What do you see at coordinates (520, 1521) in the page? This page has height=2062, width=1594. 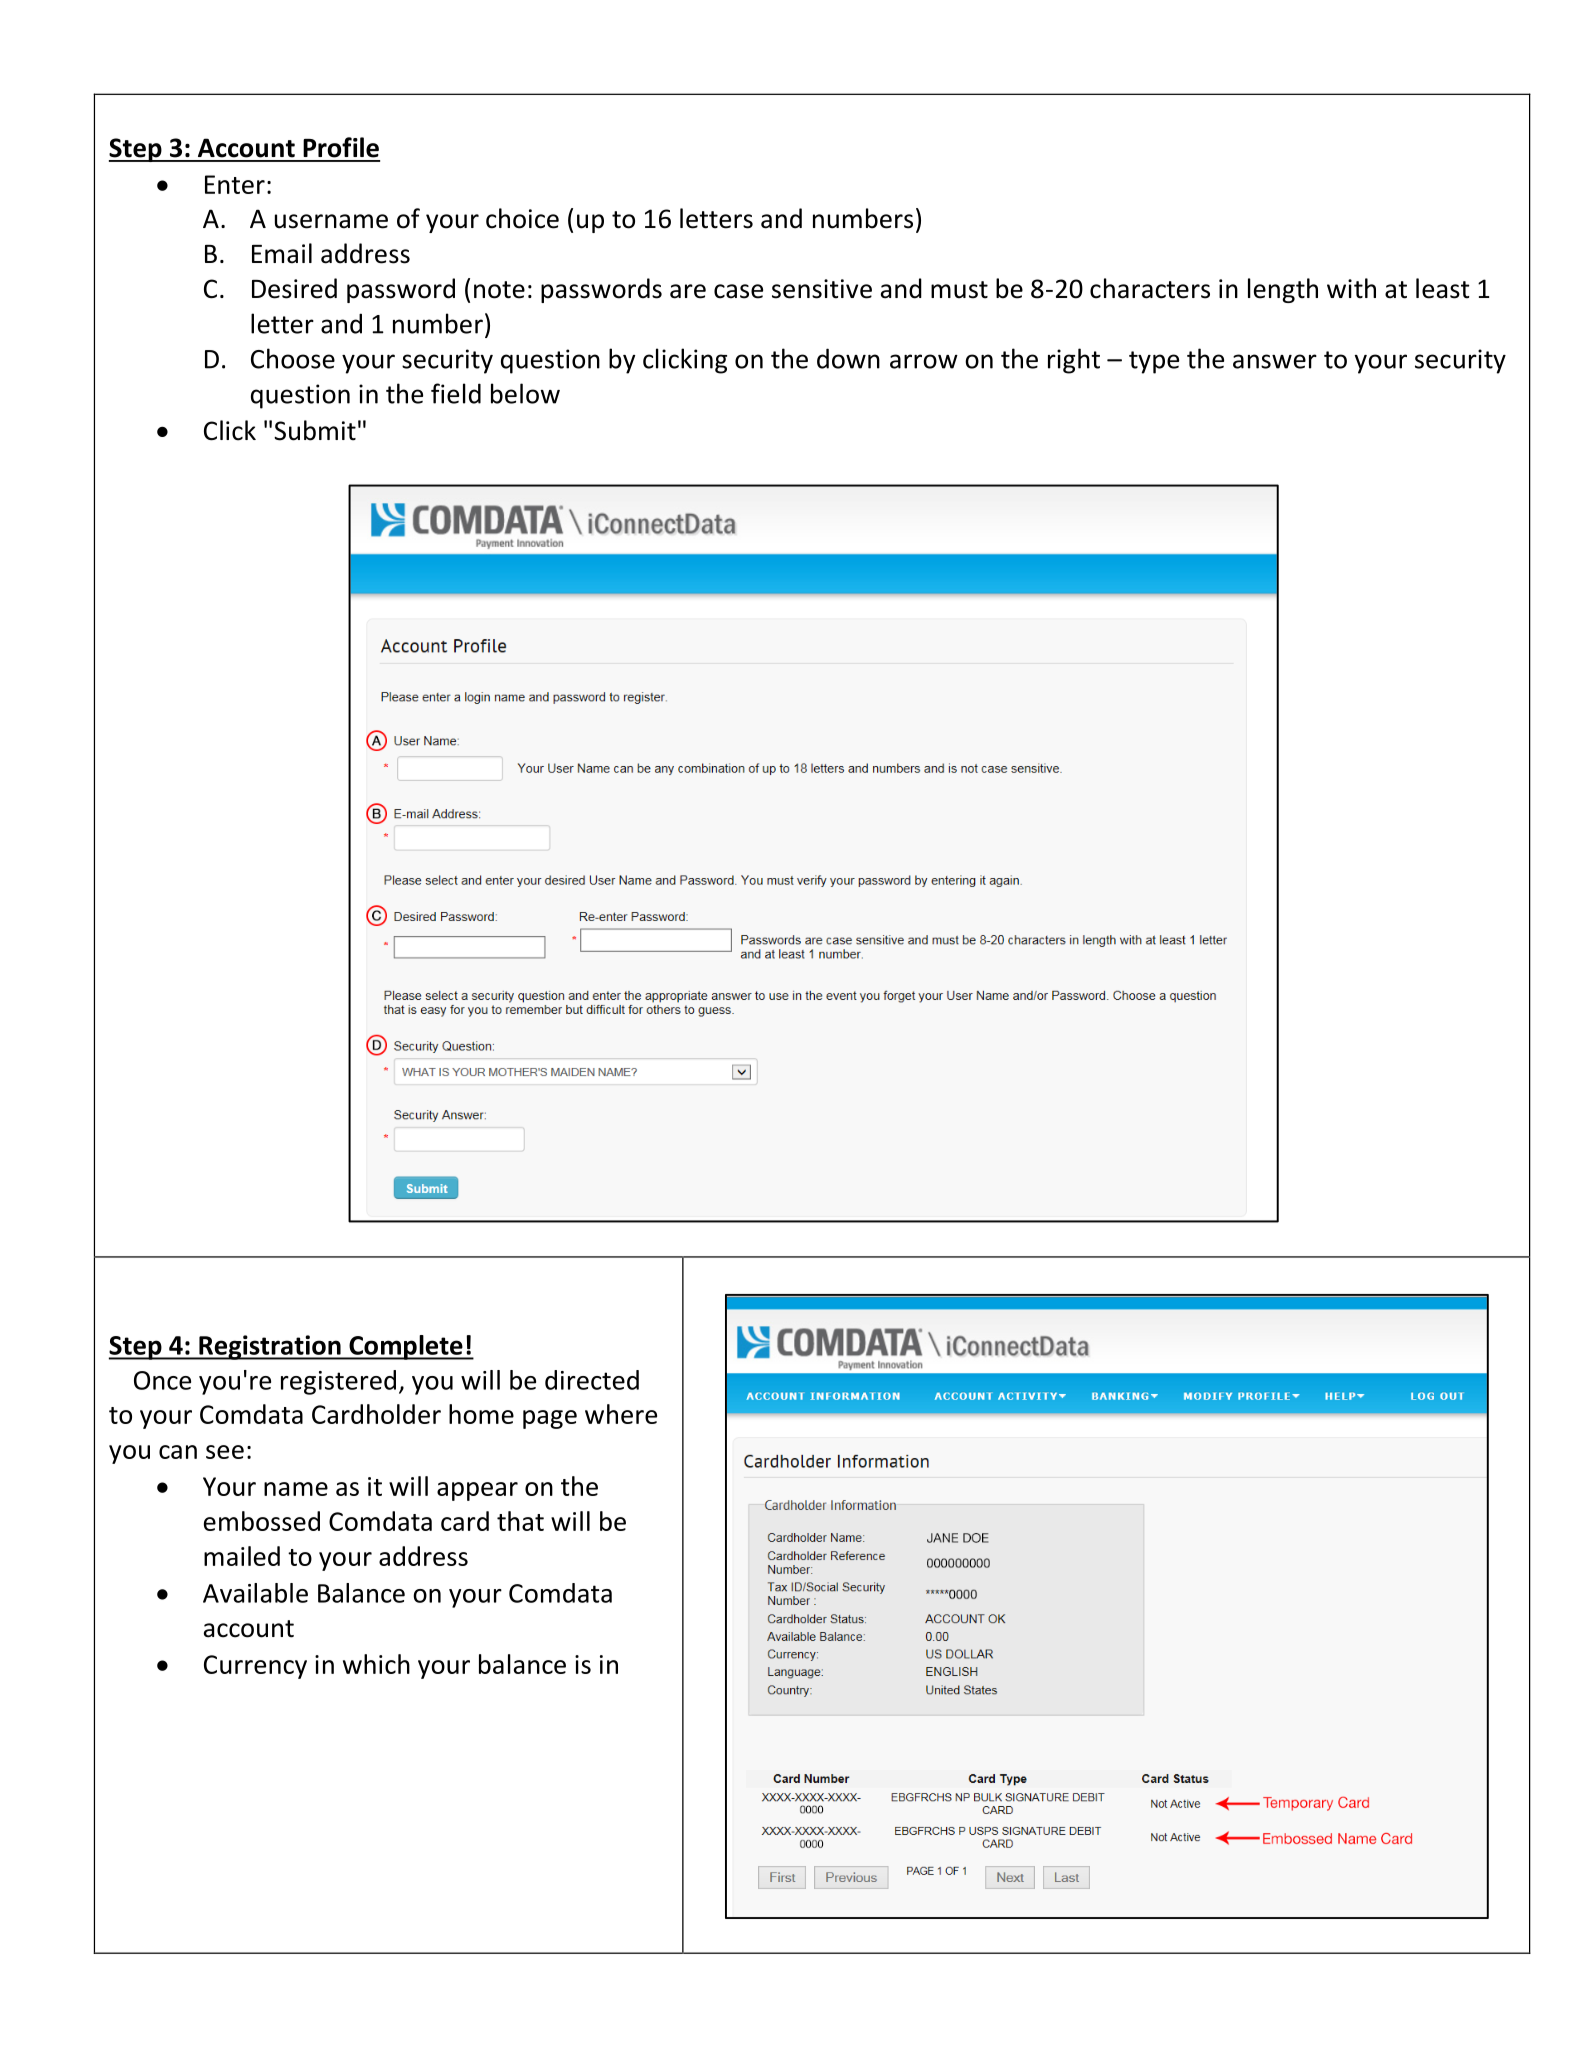 I see `that` at bounding box center [520, 1521].
